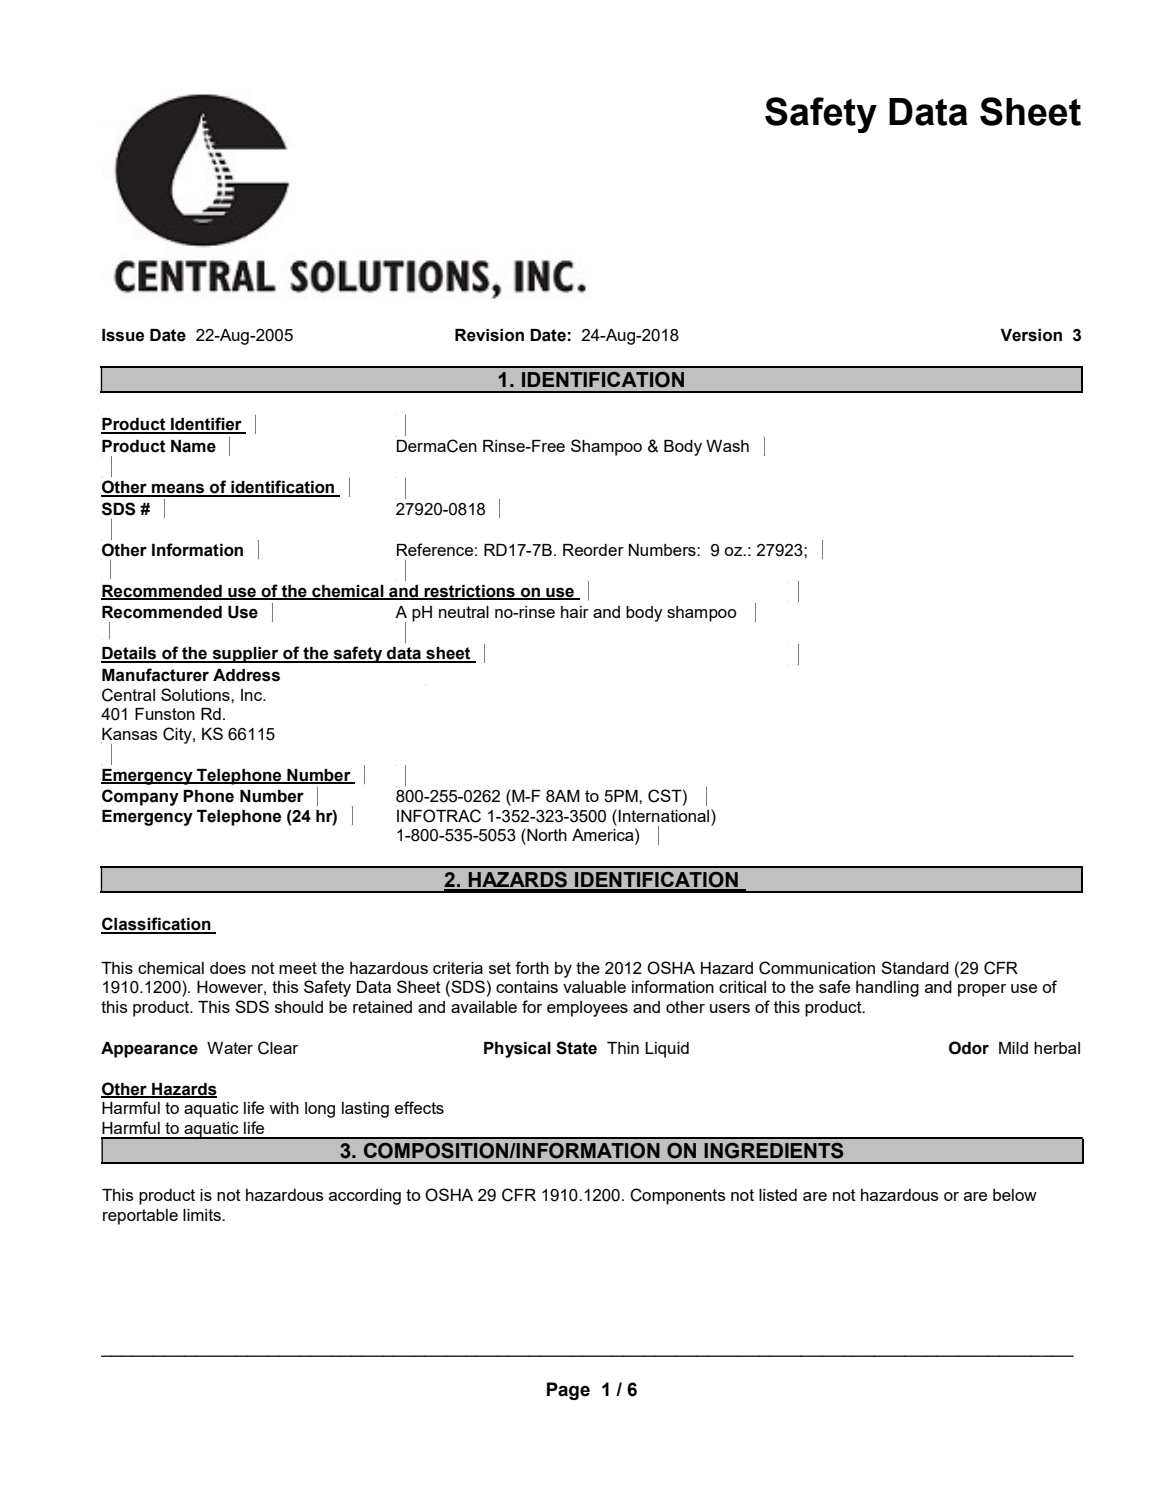 The height and width of the page is (1489, 1150). What do you see at coordinates (489, 335) in the page?
I see `Revision` at bounding box center [489, 335].
